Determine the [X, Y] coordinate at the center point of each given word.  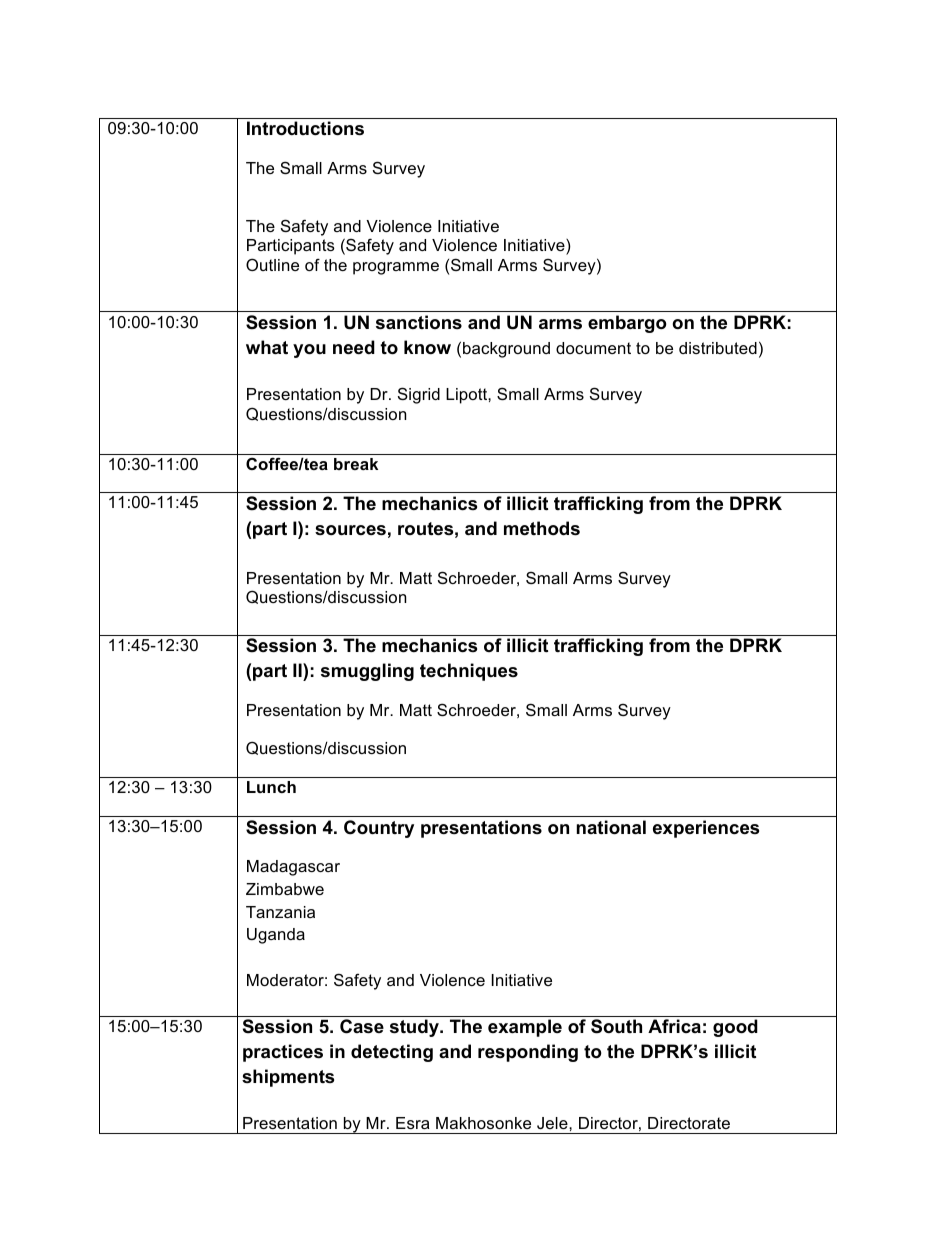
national [611, 827]
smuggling [367, 672]
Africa [674, 1026]
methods [542, 528]
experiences [706, 829]
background [506, 350]
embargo [627, 324]
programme [396, 268]
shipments [288, 1078]
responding [528, 1053]
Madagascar [293, 868]
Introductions [305, 128]
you [309, 351]
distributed [718, 348]
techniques [469, 672]
